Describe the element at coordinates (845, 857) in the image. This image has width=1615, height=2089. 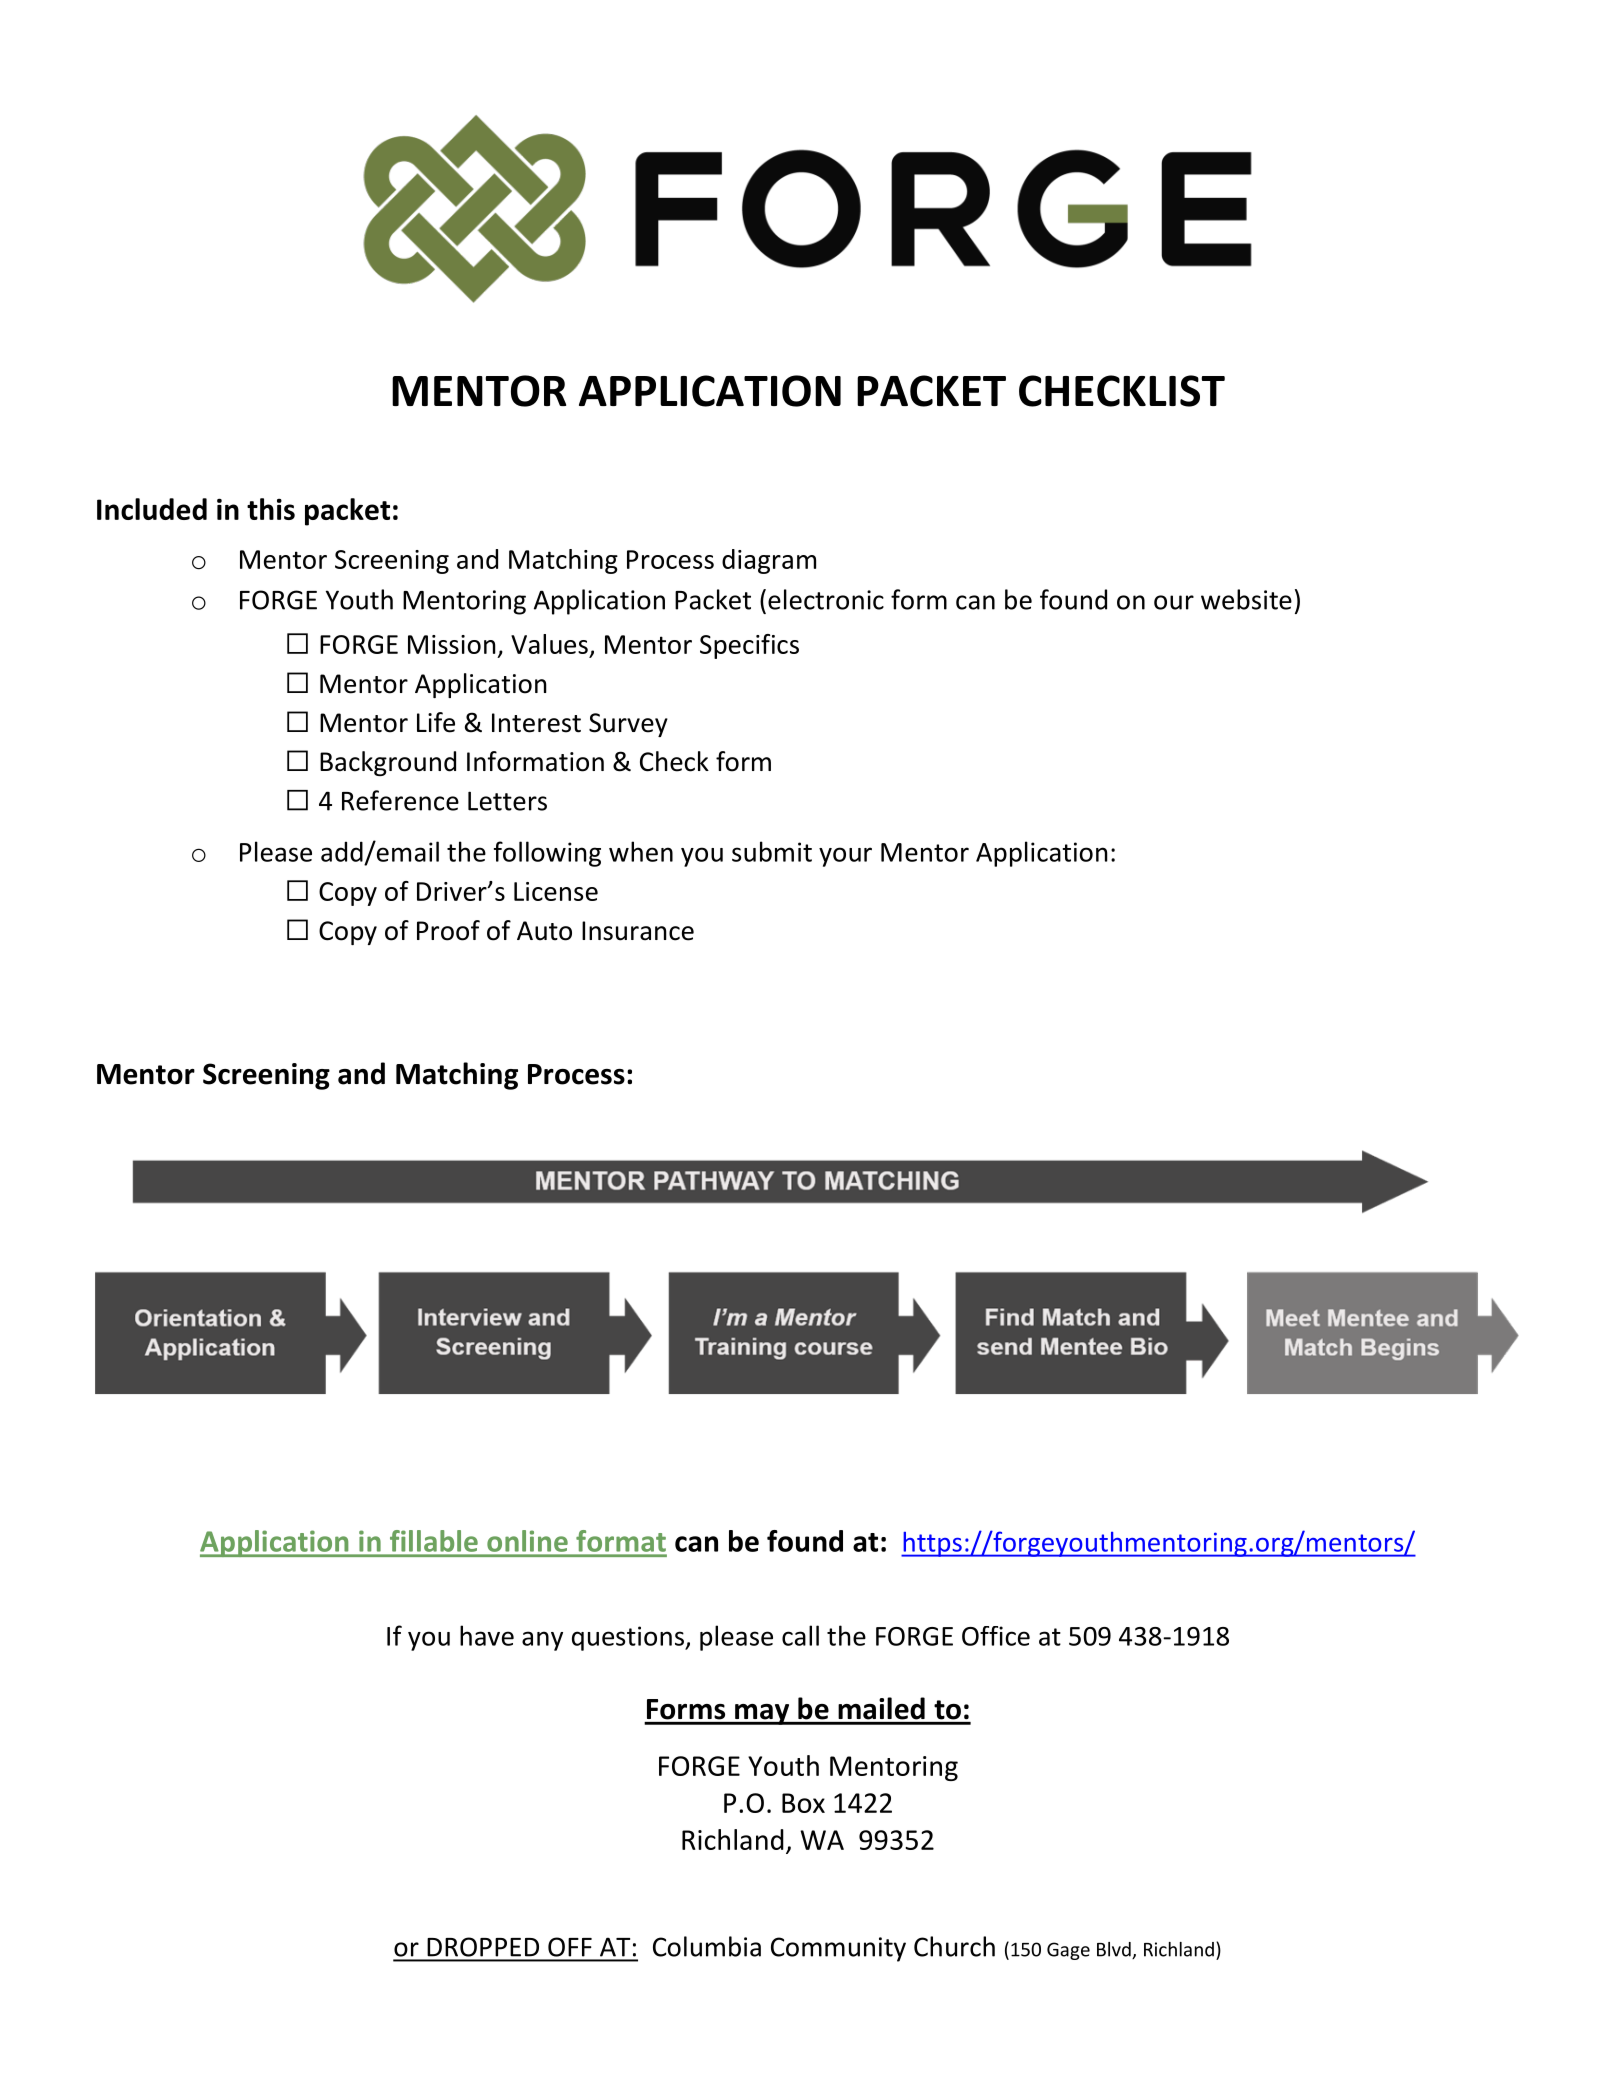
I see `your` at that location.
